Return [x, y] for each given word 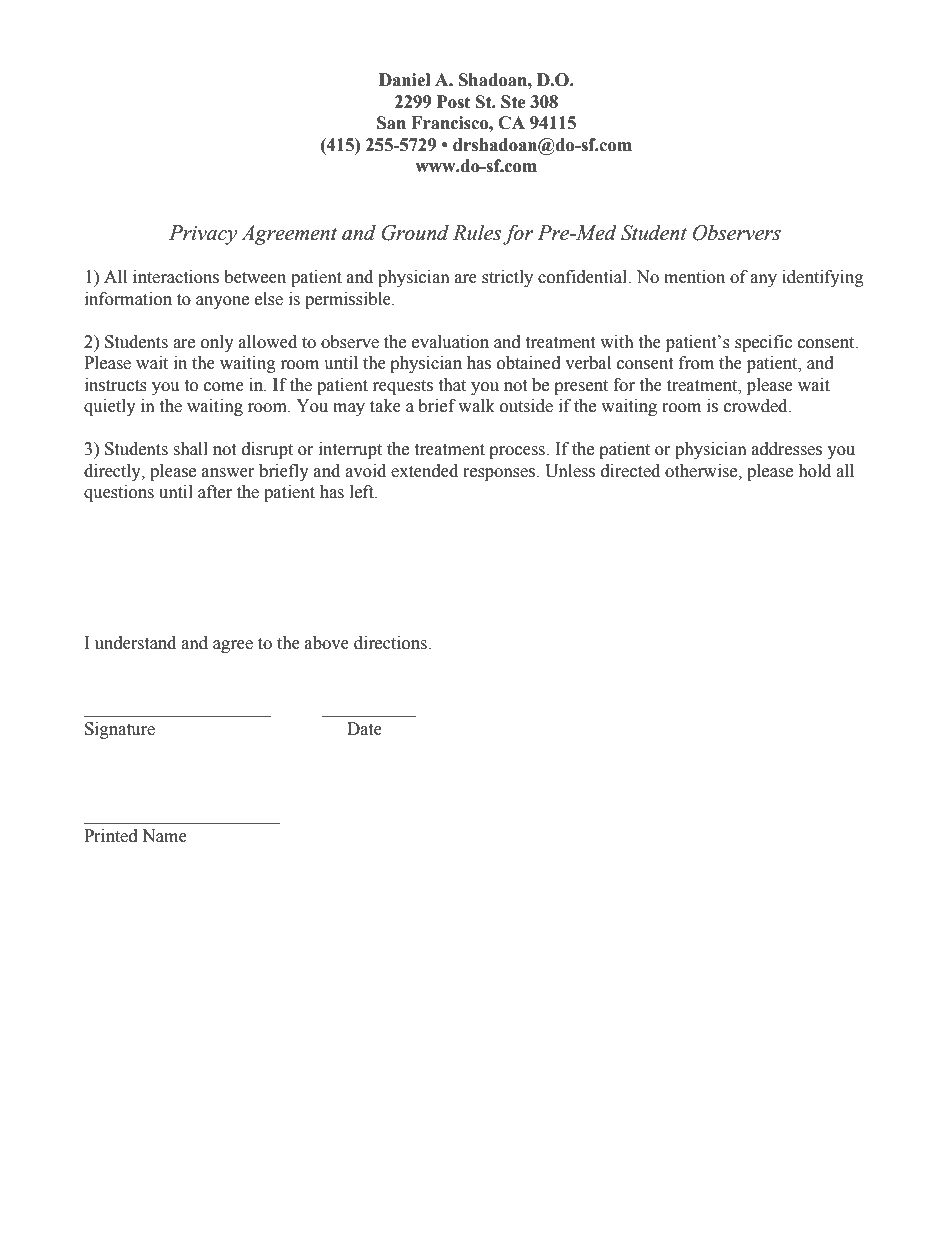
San [391, 123]
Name [164, 836]
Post [453, 102]
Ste [513, 102]
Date [364, 729]
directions [391, 643]
